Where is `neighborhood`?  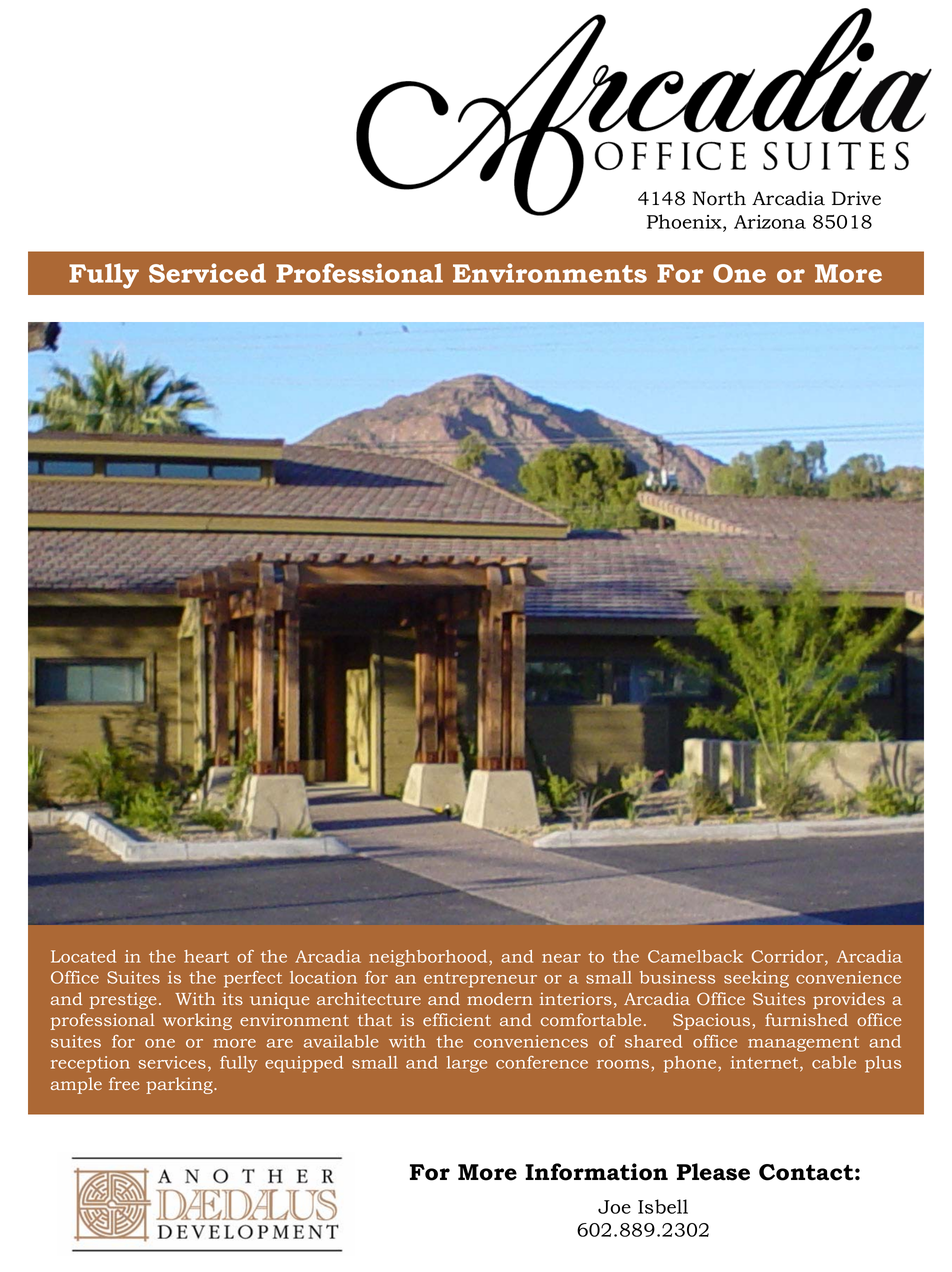
neighborhood is located at coordinates (429, 958).
